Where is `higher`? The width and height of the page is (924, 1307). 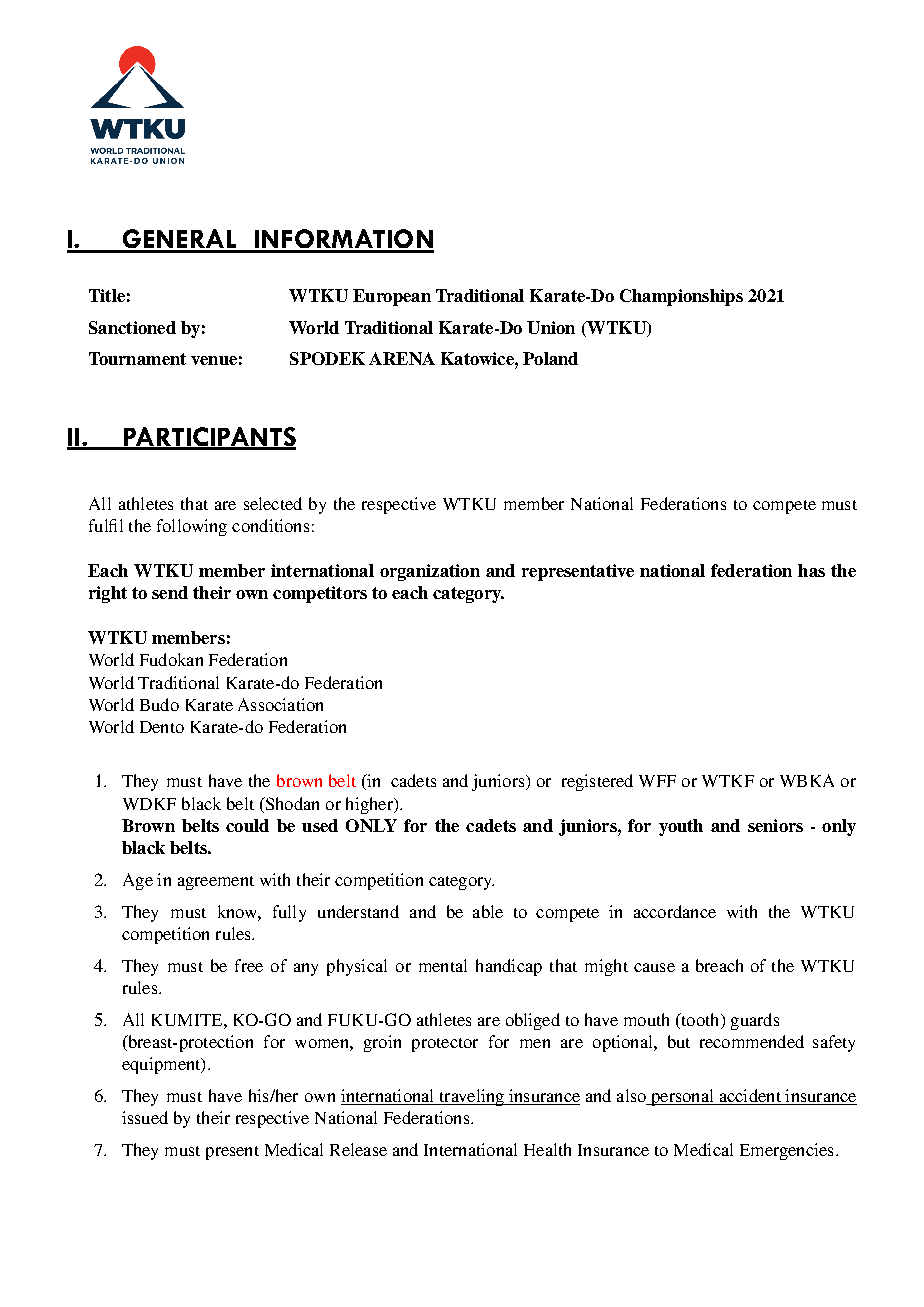 higher is located at coordinates (370, 805).
